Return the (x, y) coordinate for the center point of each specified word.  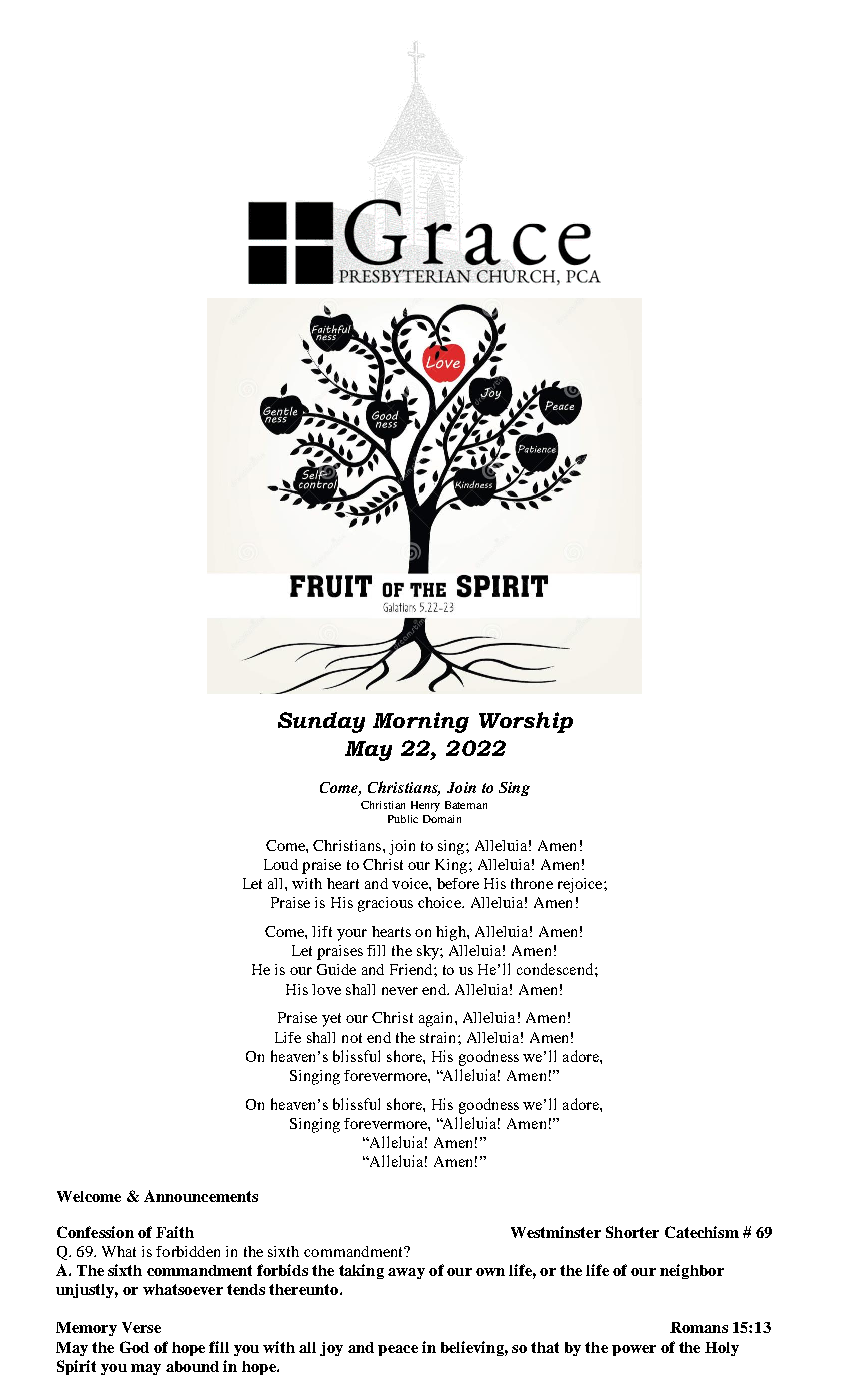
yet (331, 1020)
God (134, 1347)
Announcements (201, 1196)
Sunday (321, 722)
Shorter (632, 1232)
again (437, 1019)
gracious (385, 904)
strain (439, 1037)
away (406, 1273)
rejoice (581, 885)
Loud (281, 864)
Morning (421, 722)
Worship (526, 722)
